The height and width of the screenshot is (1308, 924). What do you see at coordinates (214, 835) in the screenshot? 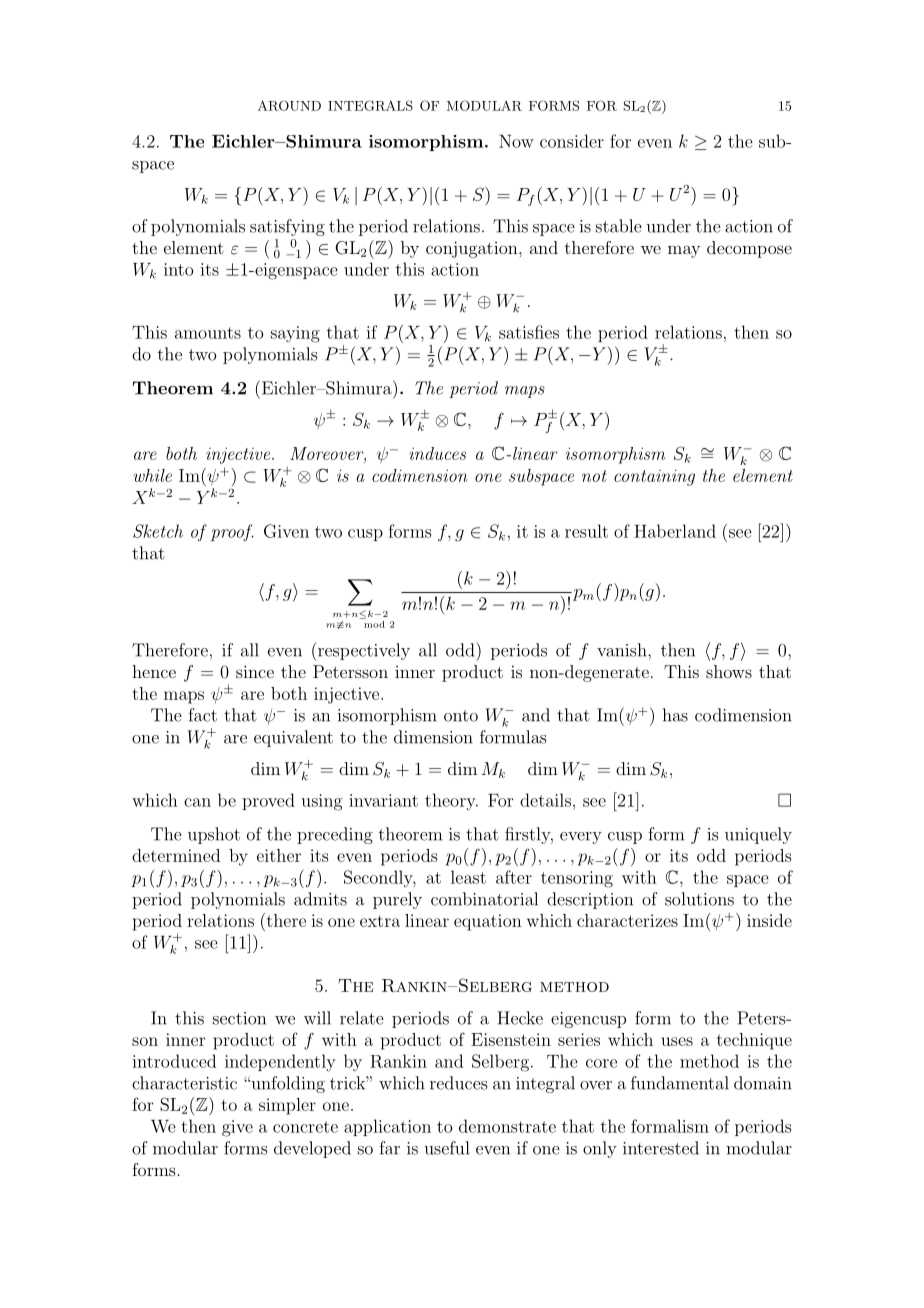
I see `upshot` at bounding box center [214, 835].
